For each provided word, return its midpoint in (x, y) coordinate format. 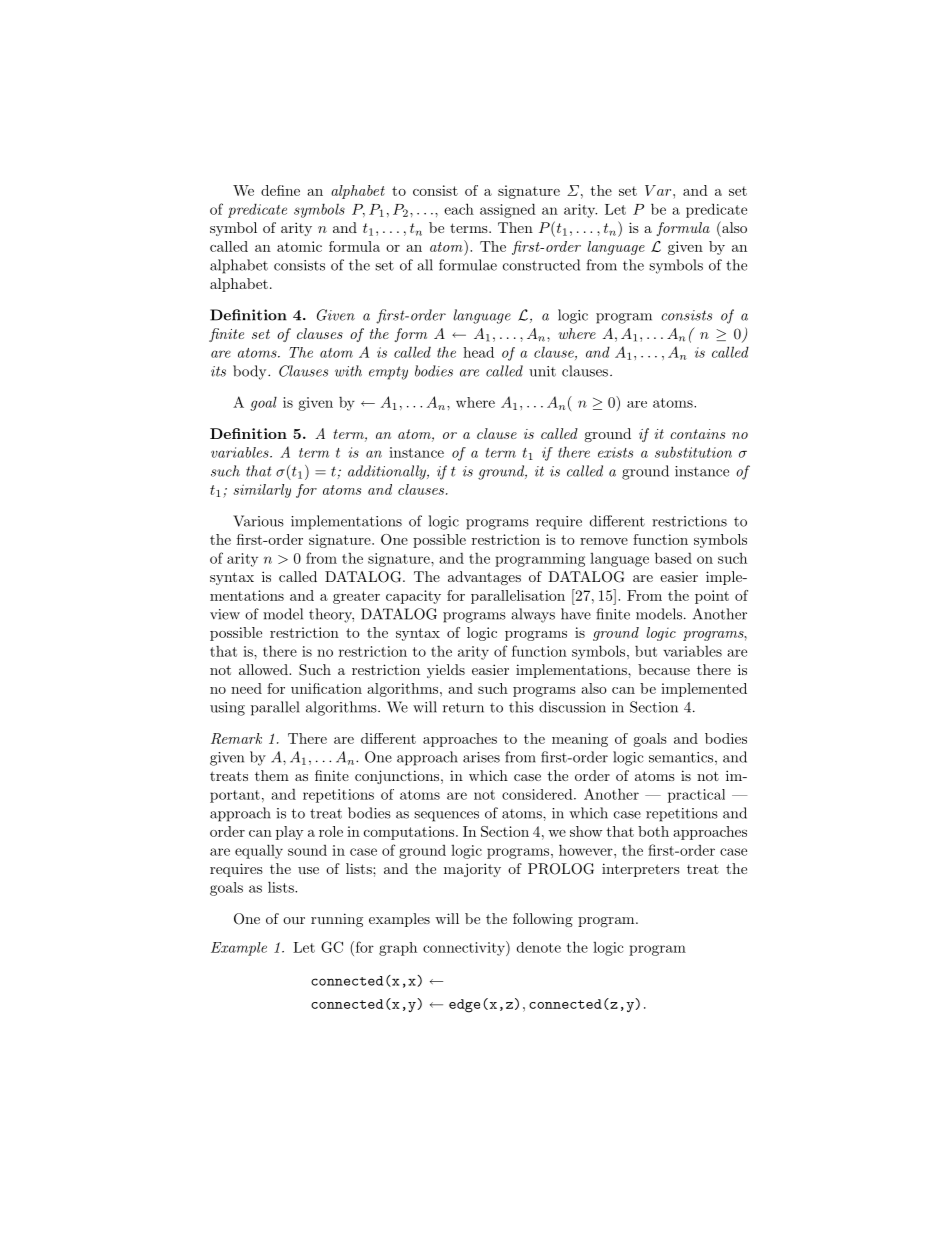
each (459, 209)
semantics (681, 757)
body (251, 372)
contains (697, 434)
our (294, 920)
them (272, 775)
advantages (484, 578)
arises (481, 757)
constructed (541, 265)
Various (258, 521)
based (673, 558)
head (478, 352)
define (280, 190)
